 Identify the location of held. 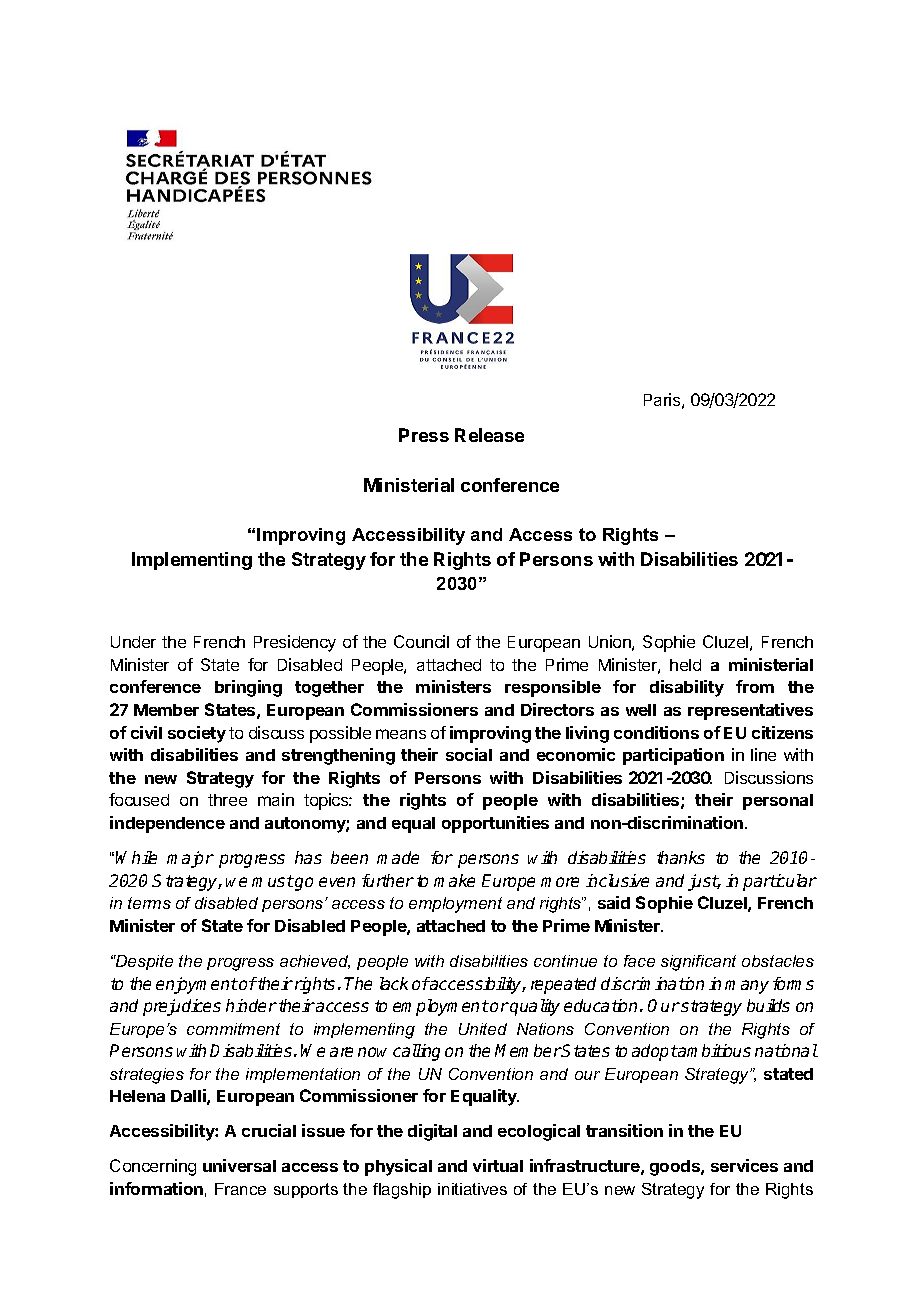
(685, 665).
